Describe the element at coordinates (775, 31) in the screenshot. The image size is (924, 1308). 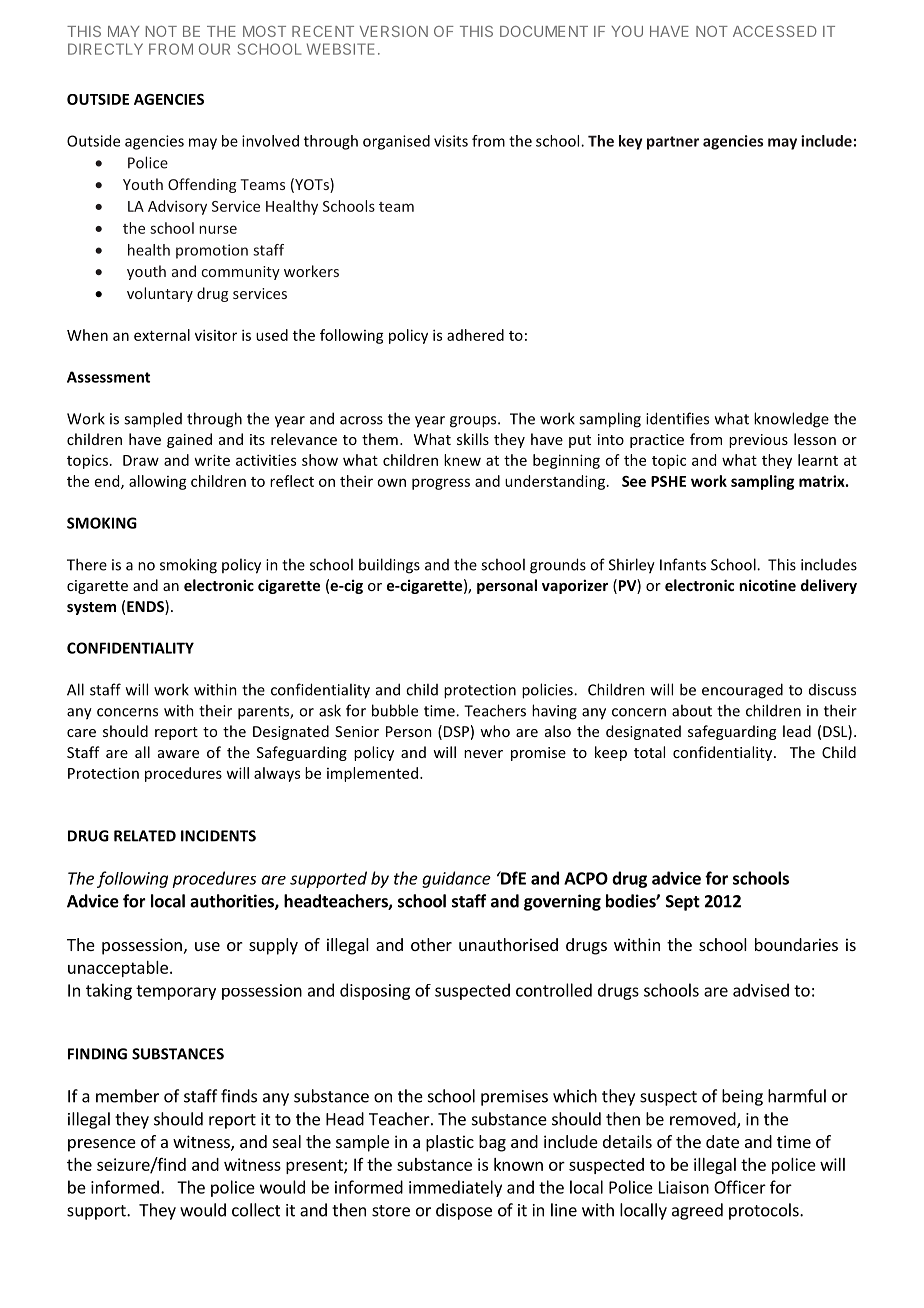
I see `ACCESSED` at that location.
